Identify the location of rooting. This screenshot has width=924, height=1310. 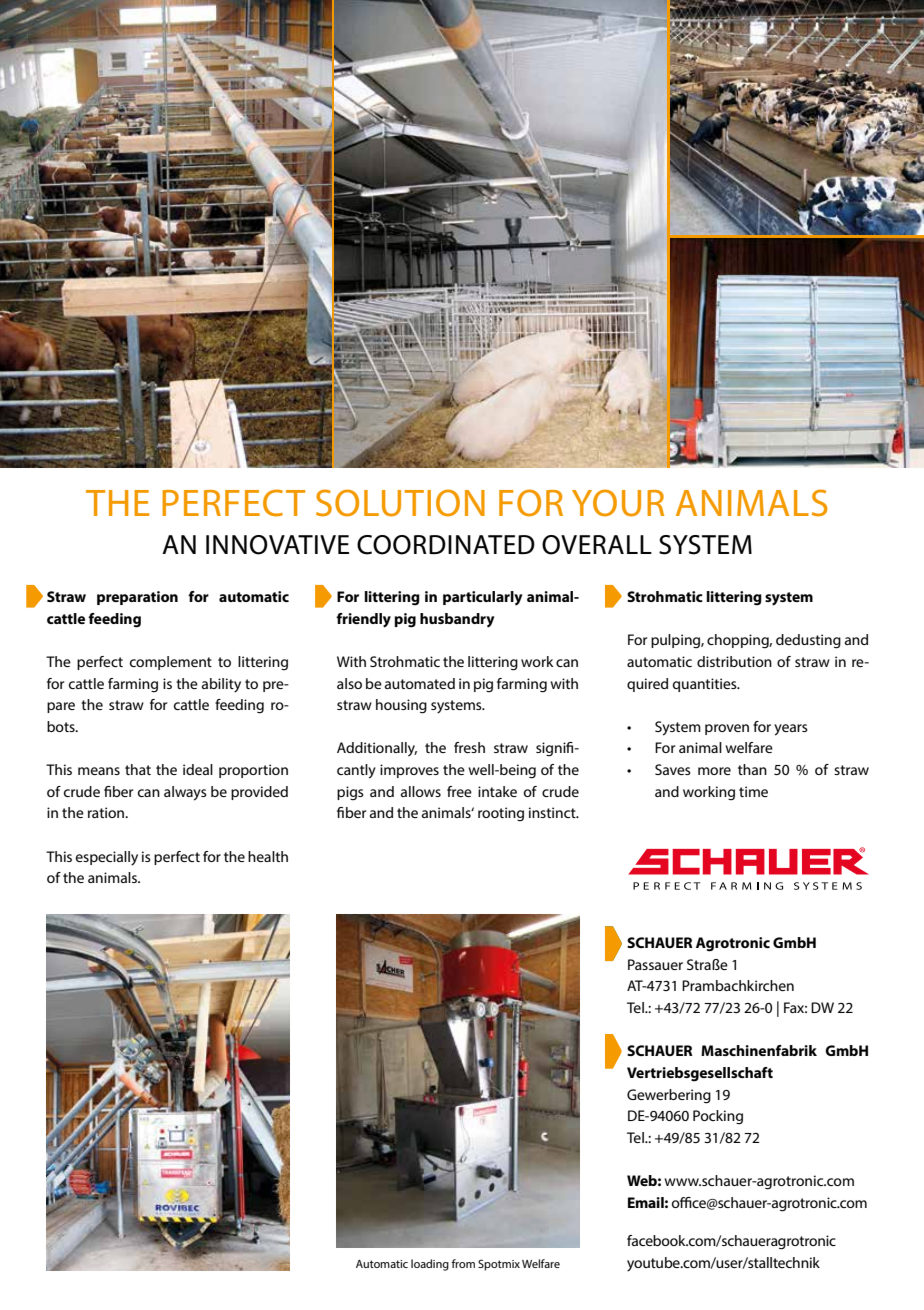
(501, 814).
